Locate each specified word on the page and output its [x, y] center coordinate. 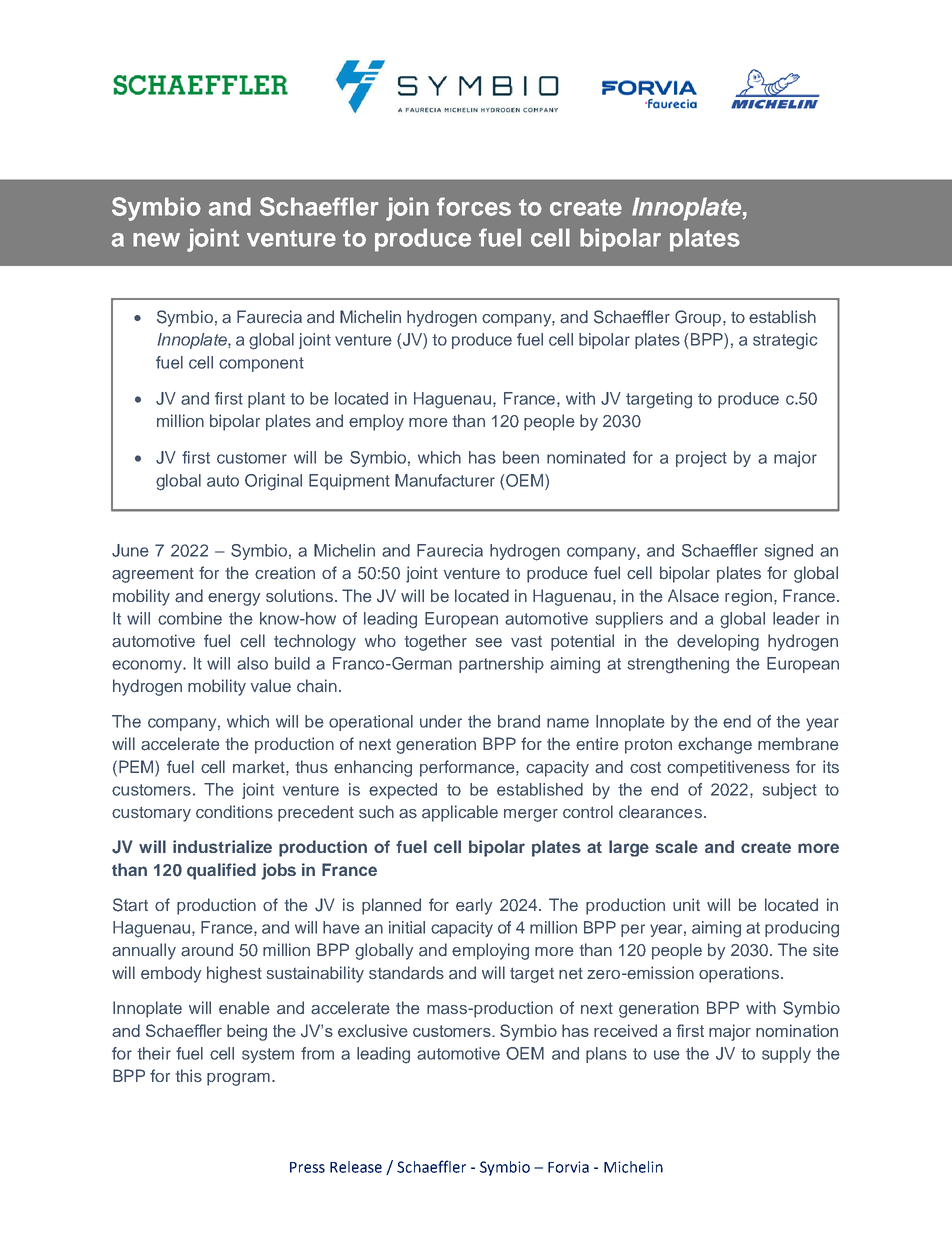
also [252, 663]
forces [474, 206]
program [238, 1079]
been [521, 457]
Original [273, 482]
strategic [785, 341]
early [474, 906]
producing [802, 929]
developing [718, 642]
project [701, 459]
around [207, 950]
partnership [501, 665]
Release [356, 1167]
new [156, 240]
